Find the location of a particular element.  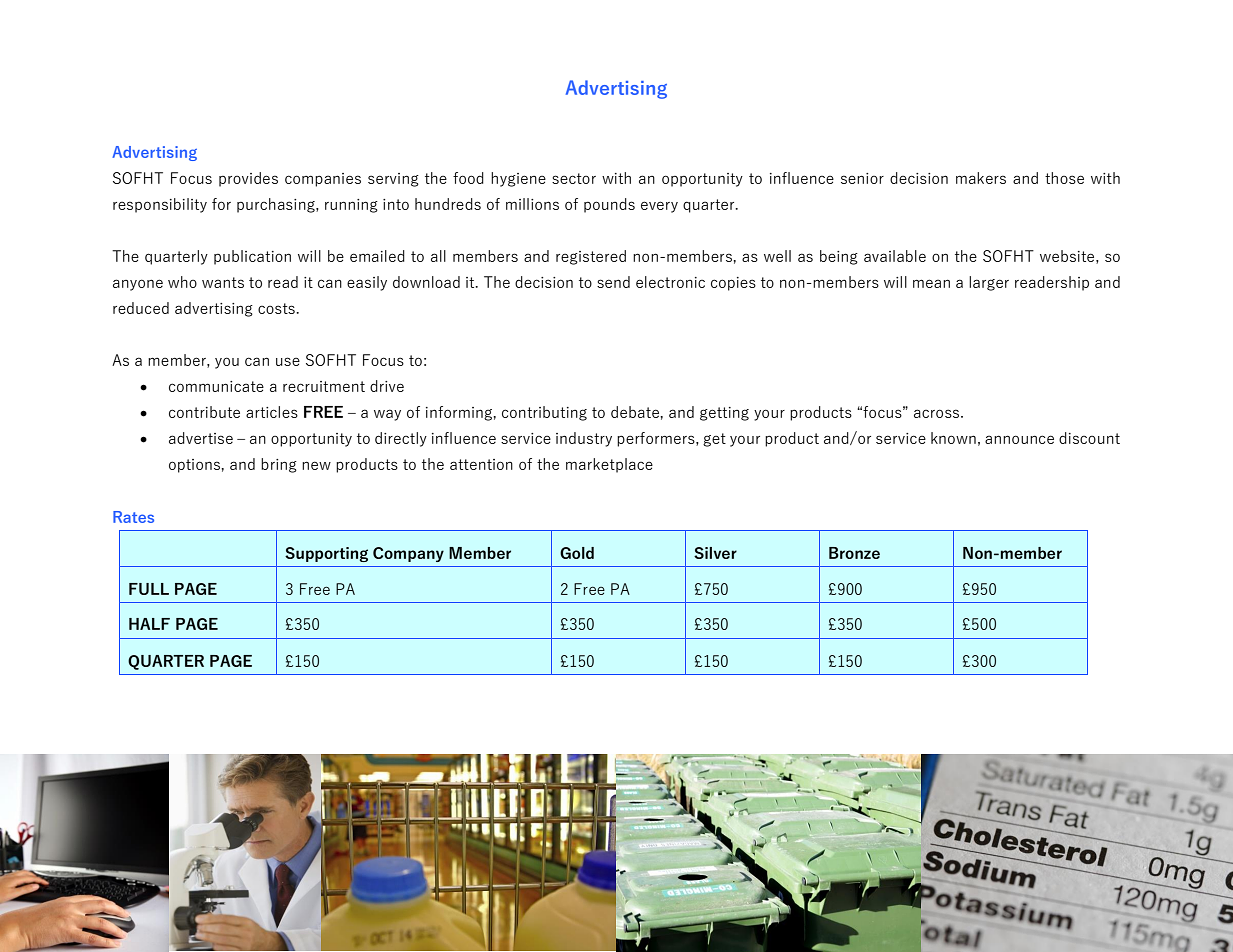

makers is located at coordinates (981, 178).
